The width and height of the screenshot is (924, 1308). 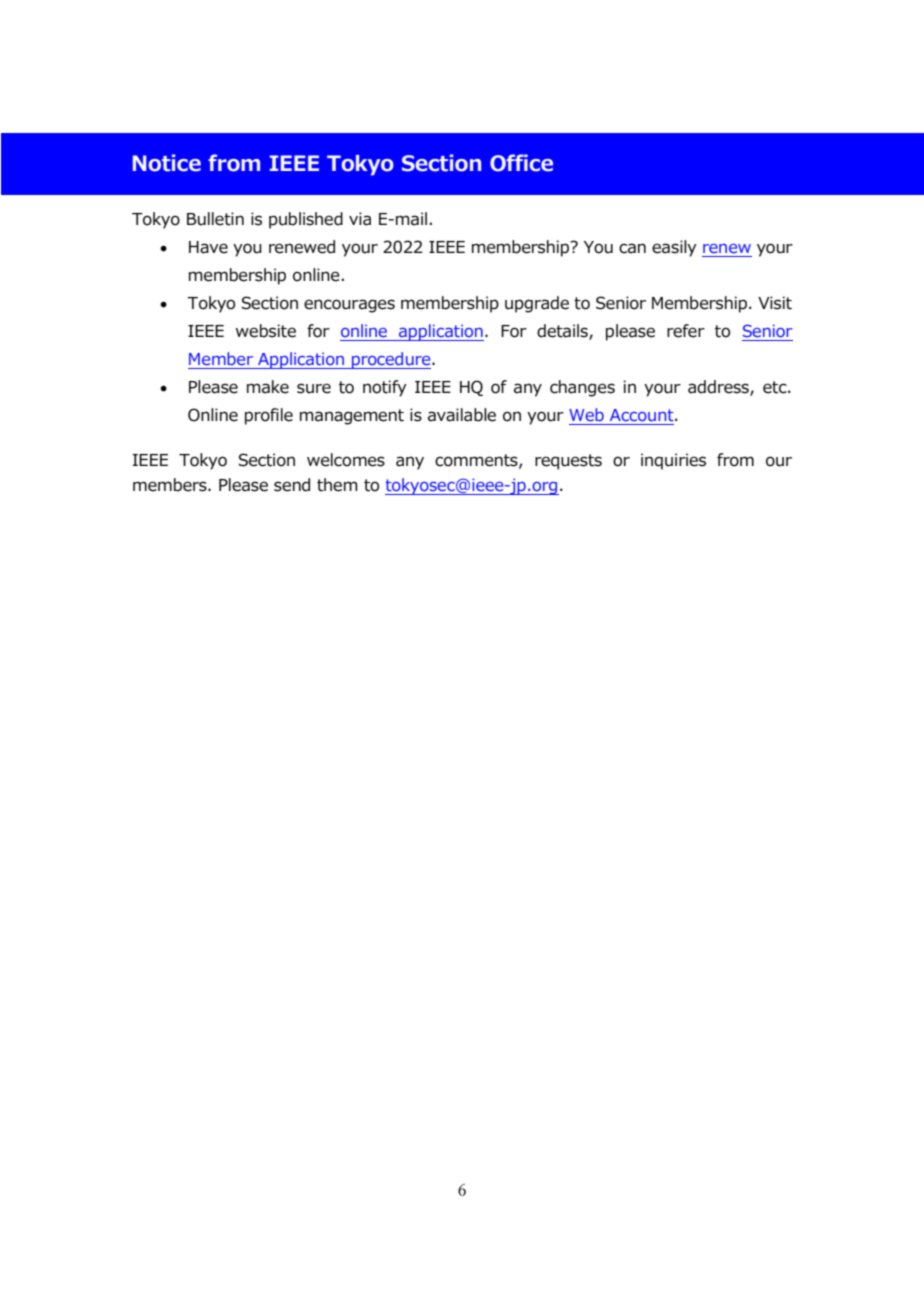 I want to click on requests, so click(x=568, y=462).
